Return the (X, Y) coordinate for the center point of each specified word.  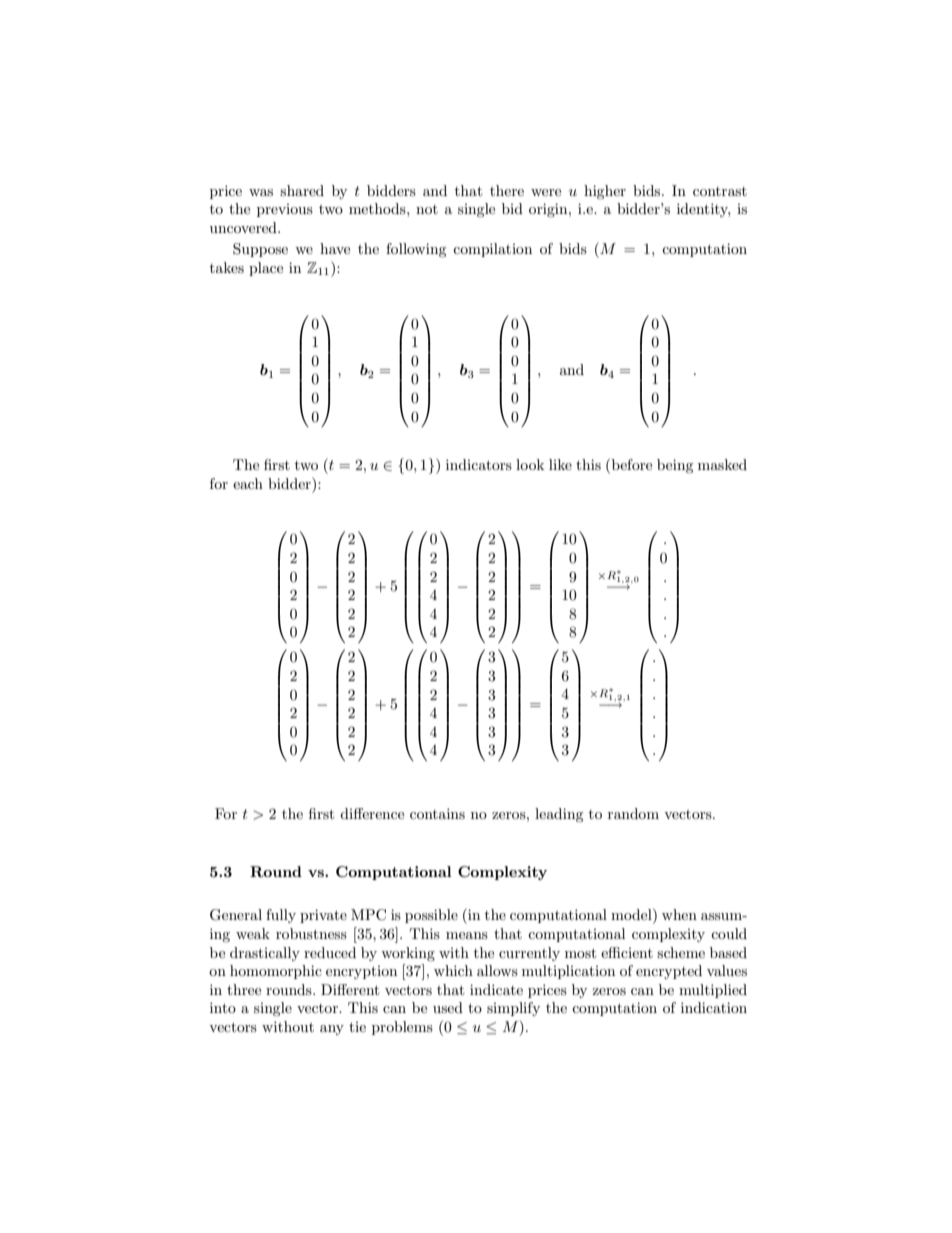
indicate (496, 989)
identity (703, 210)
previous (285, 210)
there (507, 190)
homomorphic (276, 972)
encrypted (669, 972)
